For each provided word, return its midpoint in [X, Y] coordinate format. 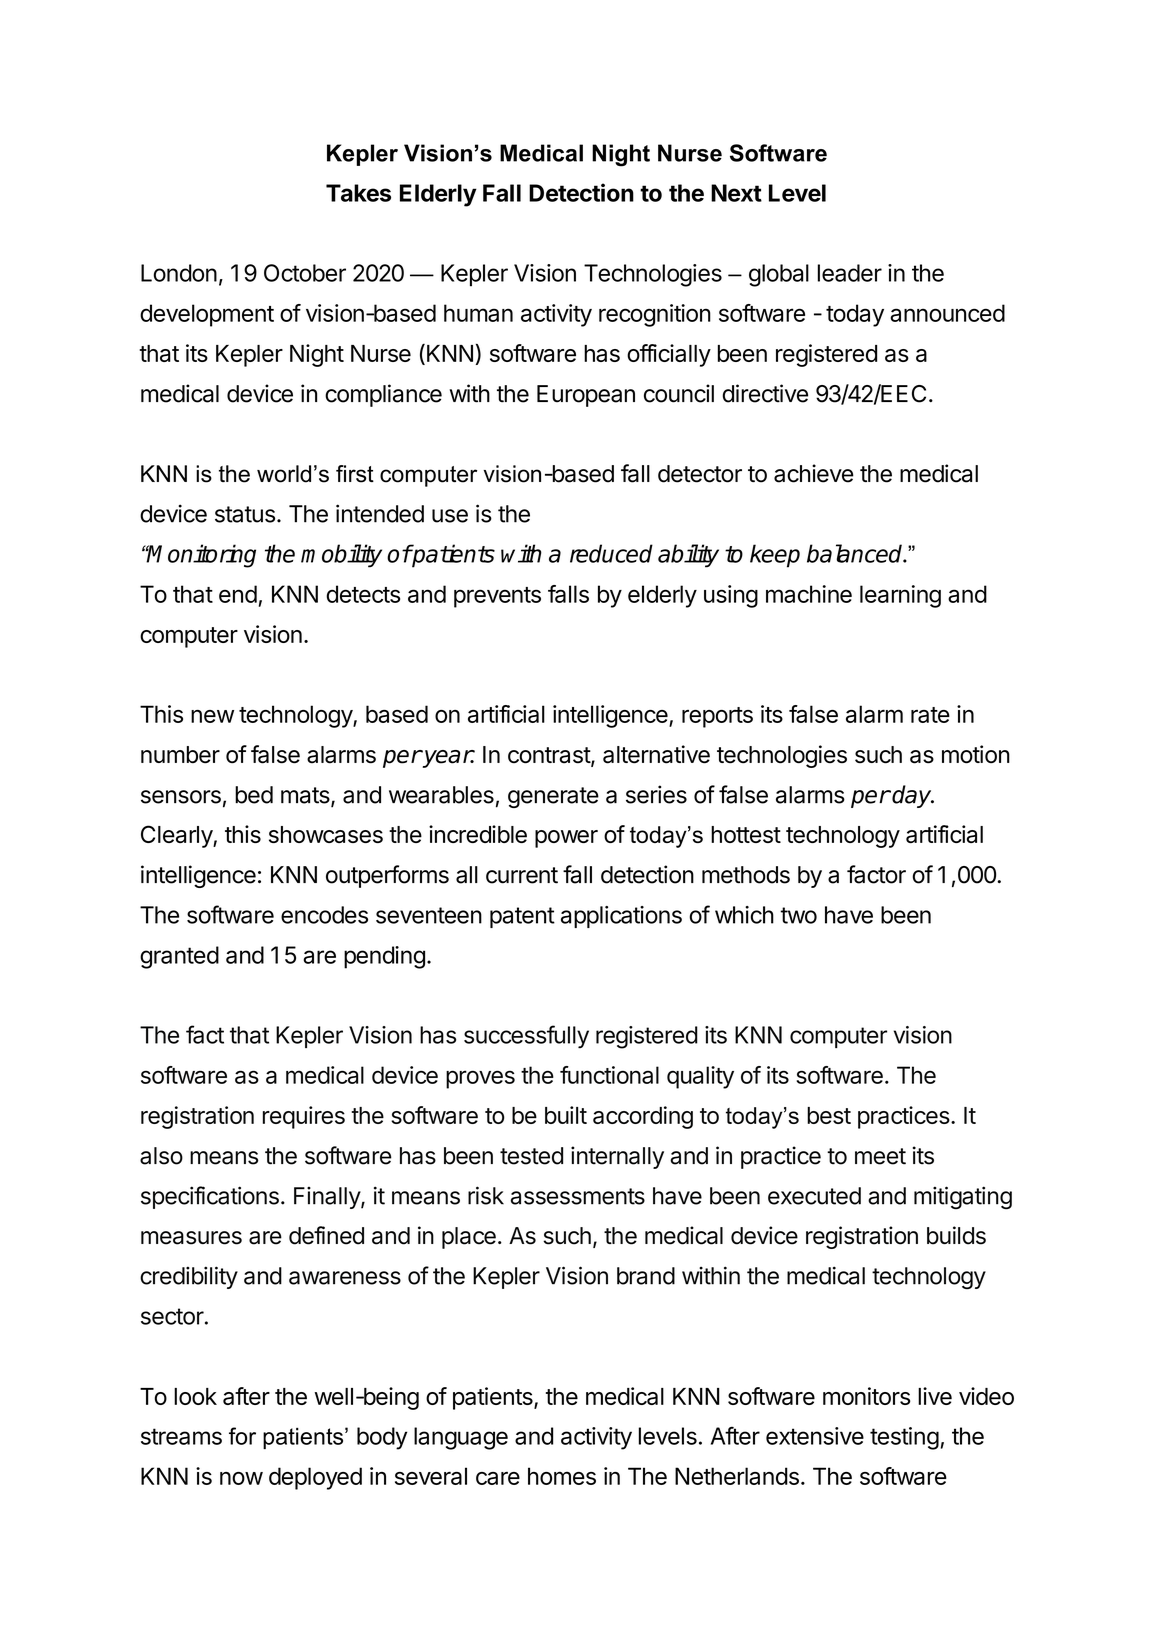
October [305, 273]
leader [850, 273]
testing [904, 1438]
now [241, 1478]
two [798, 915]
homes [562, 1476]
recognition [655, 315]
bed [254, 795]
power [566, 839]
